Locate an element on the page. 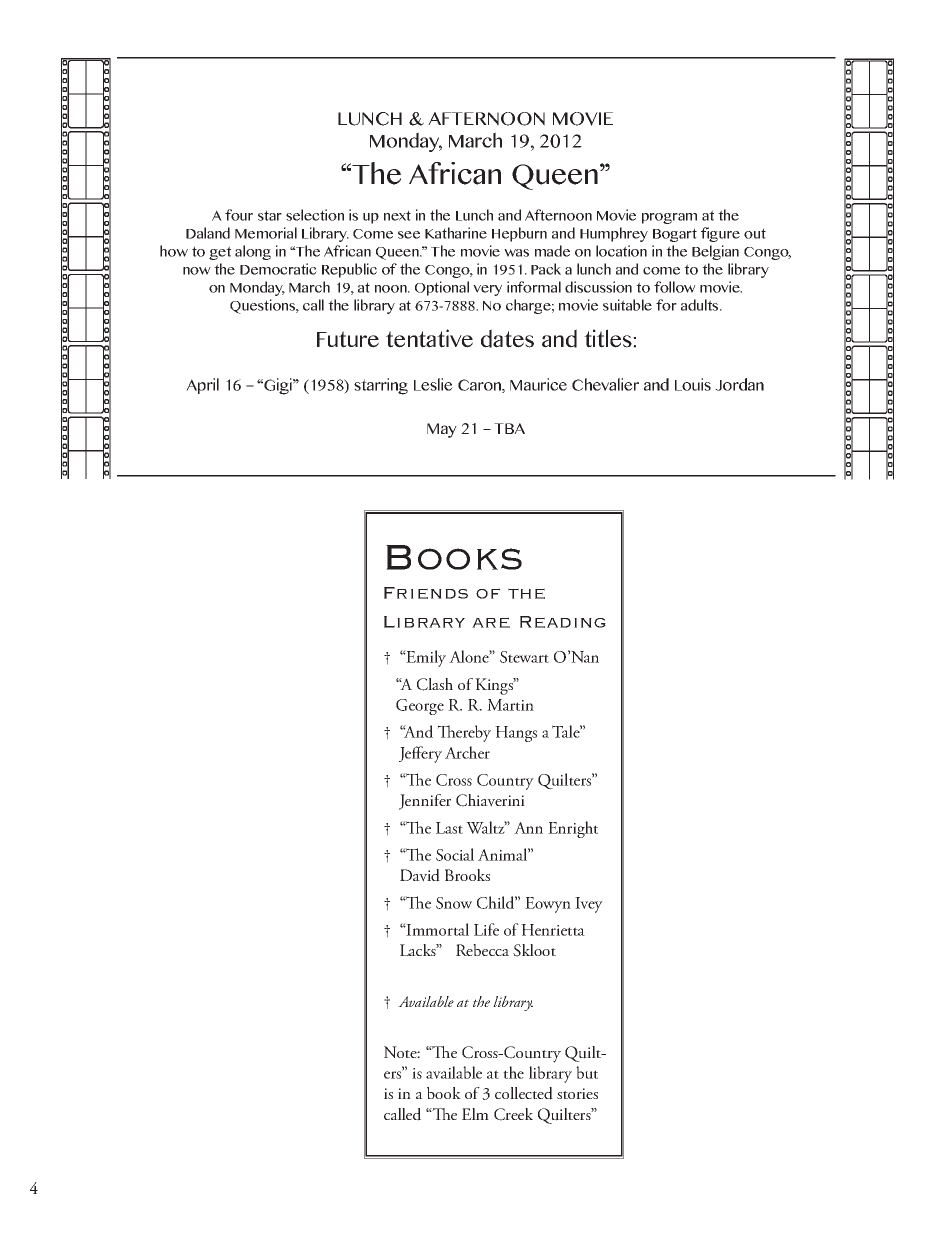  are is located at coordinates (491, 622).
